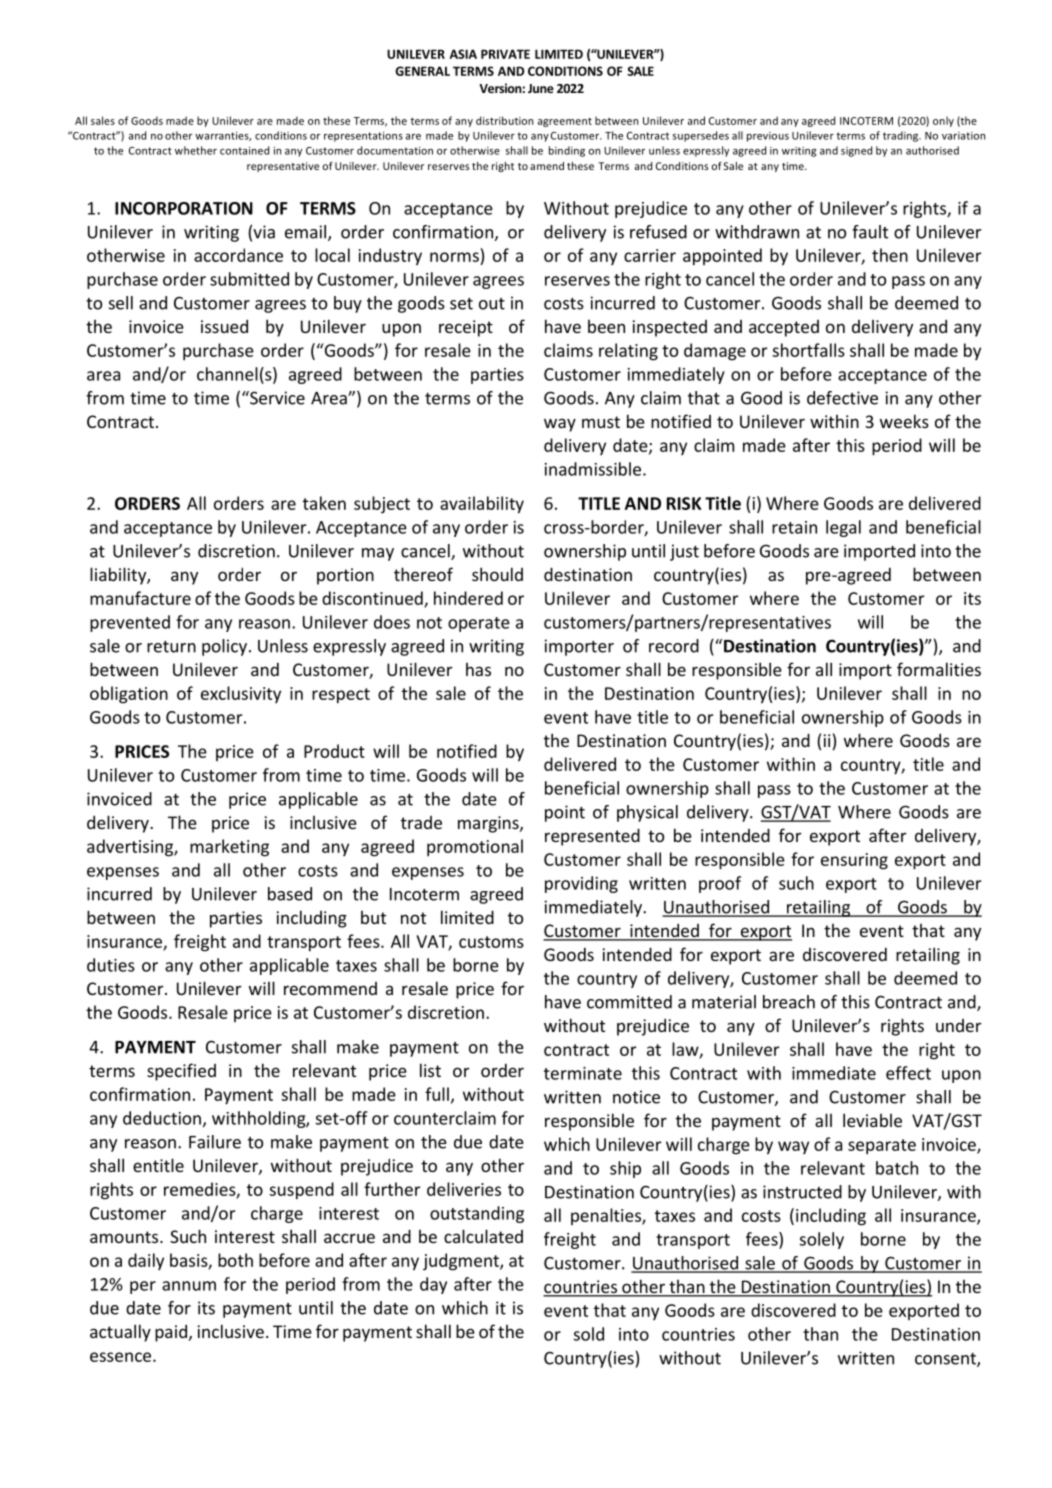 The image size is (1052, 1488). I want to click on trading, so click(902, 136).
